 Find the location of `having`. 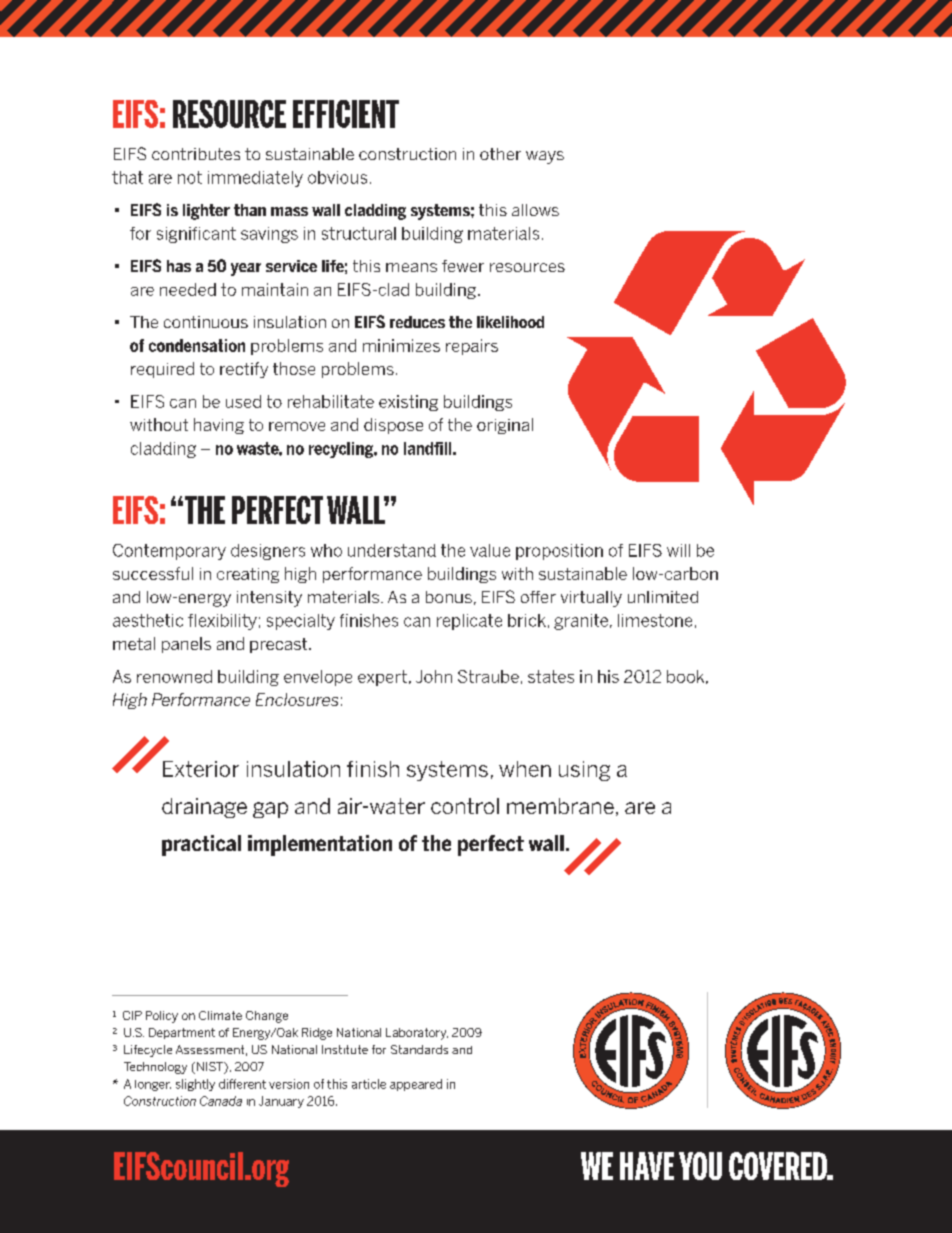

having is located at coordinates (219, 426).
